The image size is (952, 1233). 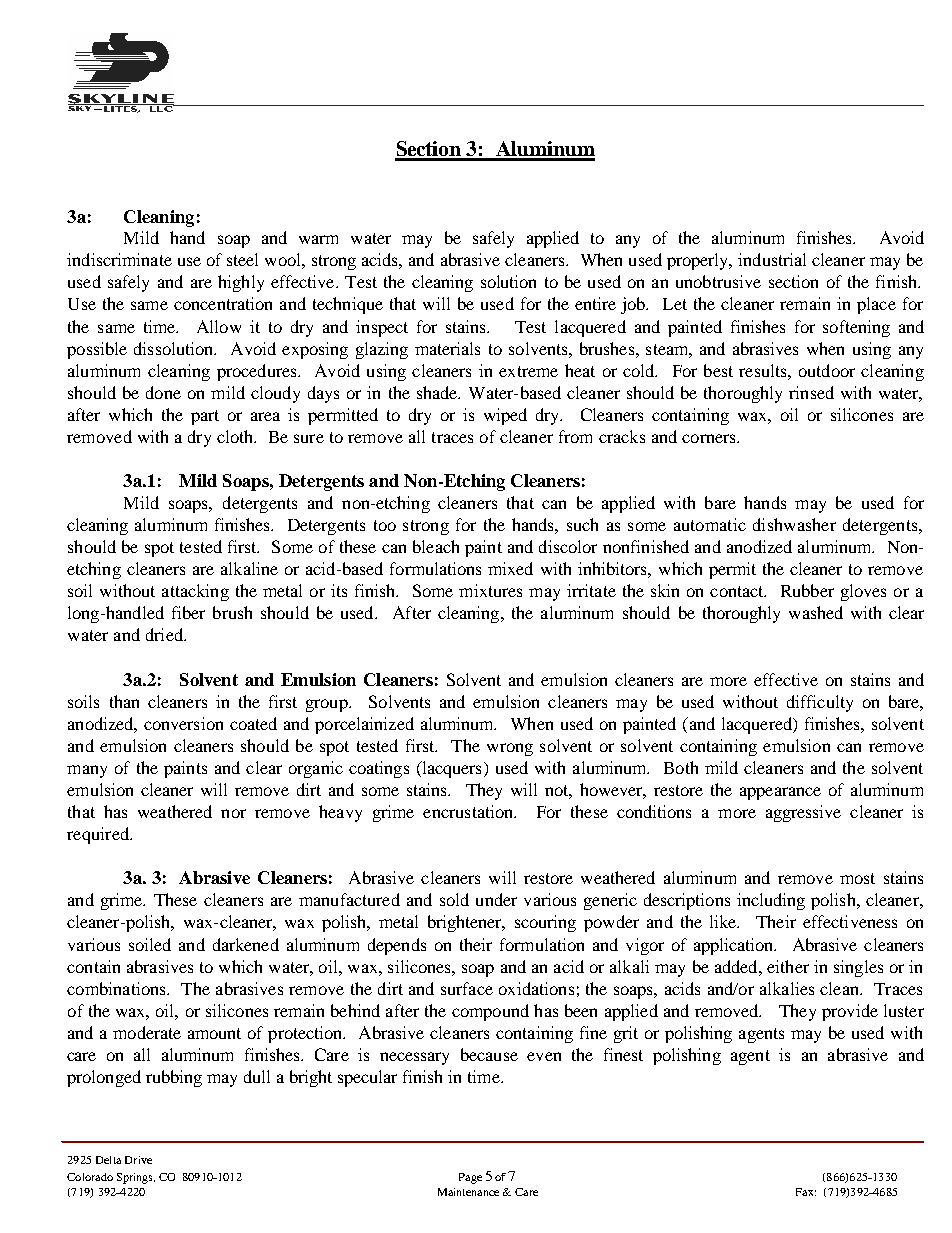 I want to click on Page, so click(x=470, y=1178).
